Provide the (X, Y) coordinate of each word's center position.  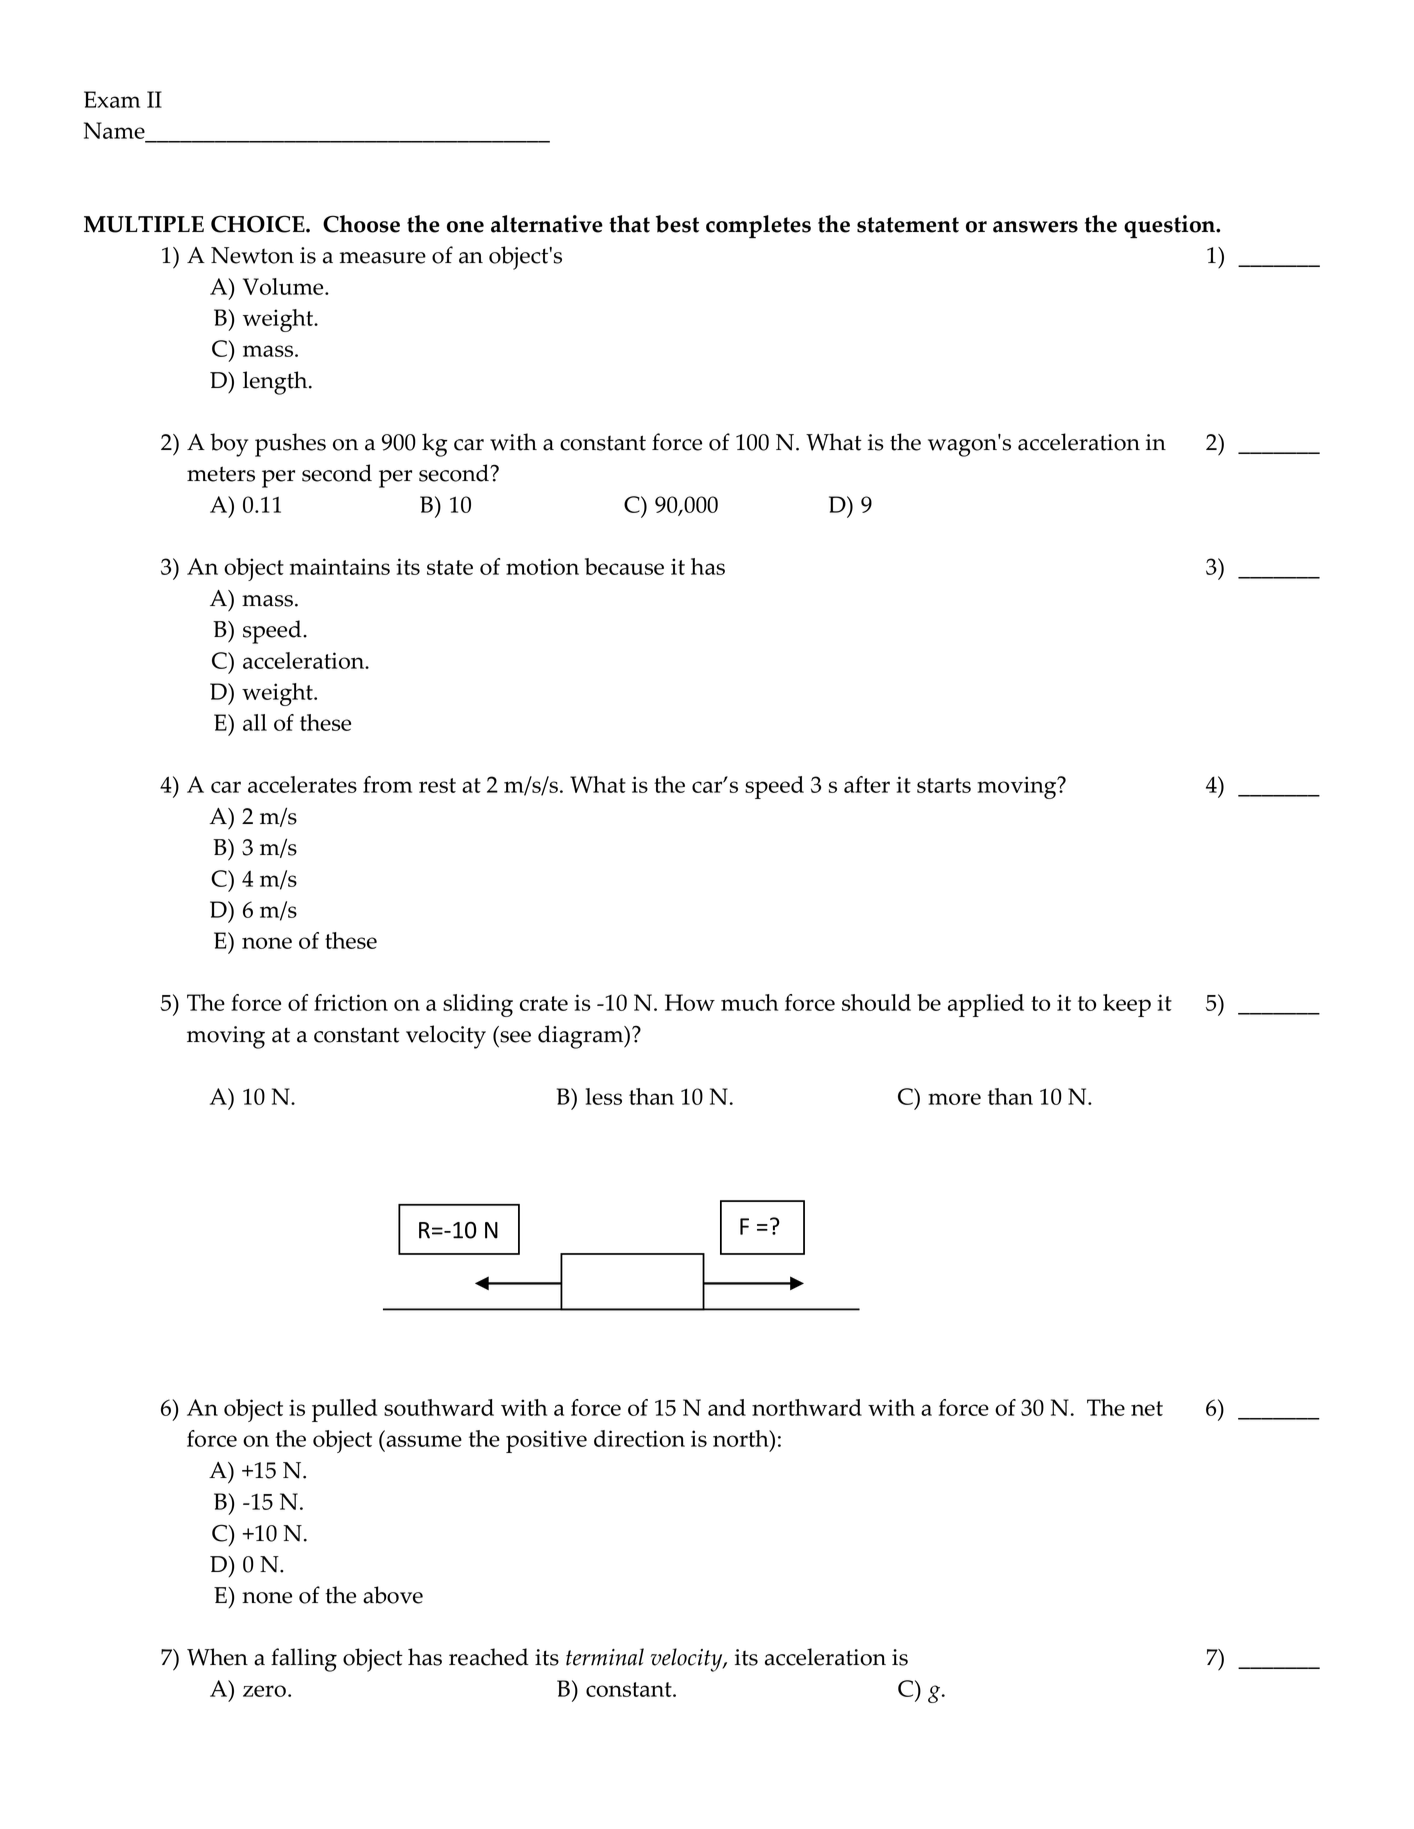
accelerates (302, 784)
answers (1035, 227)
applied (986, 1005)
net (1147, 1408)
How (690, 1002)
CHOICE (259, 224)
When (217, 1657)
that (629, 224)
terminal (605, 1657)
